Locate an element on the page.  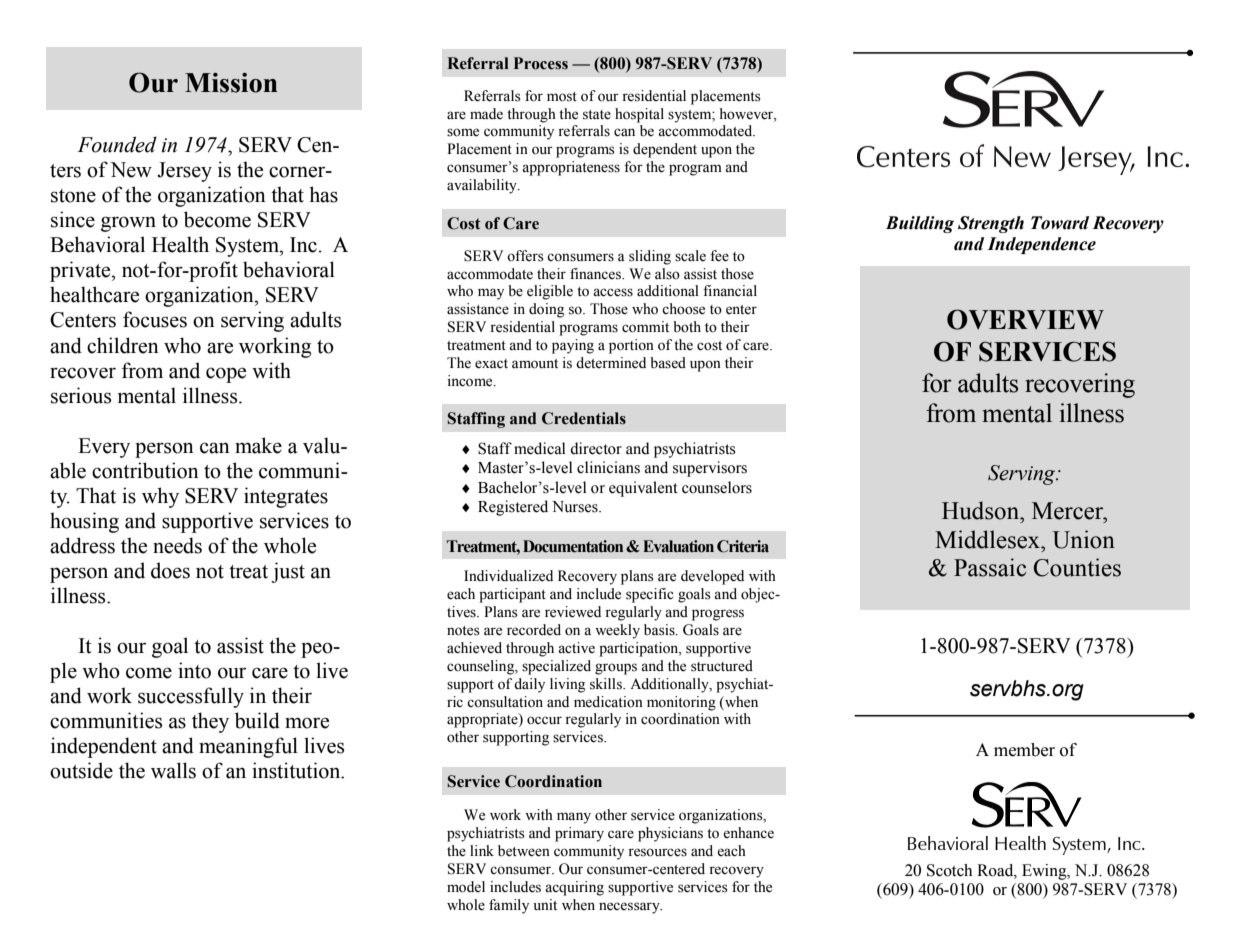
does is located at coordinates (170, 570).
